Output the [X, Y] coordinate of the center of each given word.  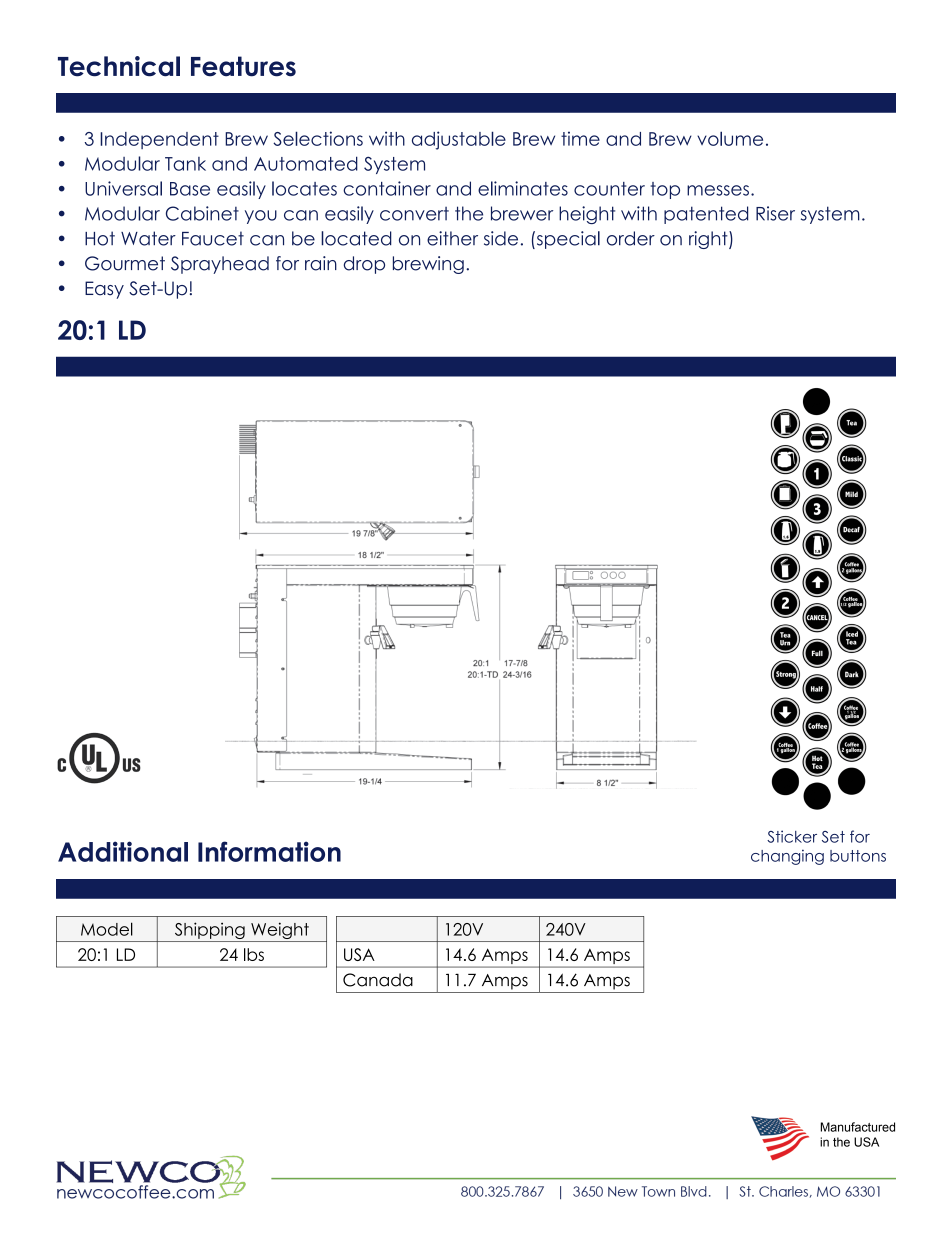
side [501, 238]
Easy [104, 290]
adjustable [459, 140]
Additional [123, 851]
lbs [254, 954]
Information [269, 851]
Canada [378, 980]
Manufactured [858, 1127]
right [709, 240]
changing [787, 857]
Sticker [792, 836]
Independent [159, 140]
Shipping [209, 932]
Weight [280, 932]
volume [730, 138]
